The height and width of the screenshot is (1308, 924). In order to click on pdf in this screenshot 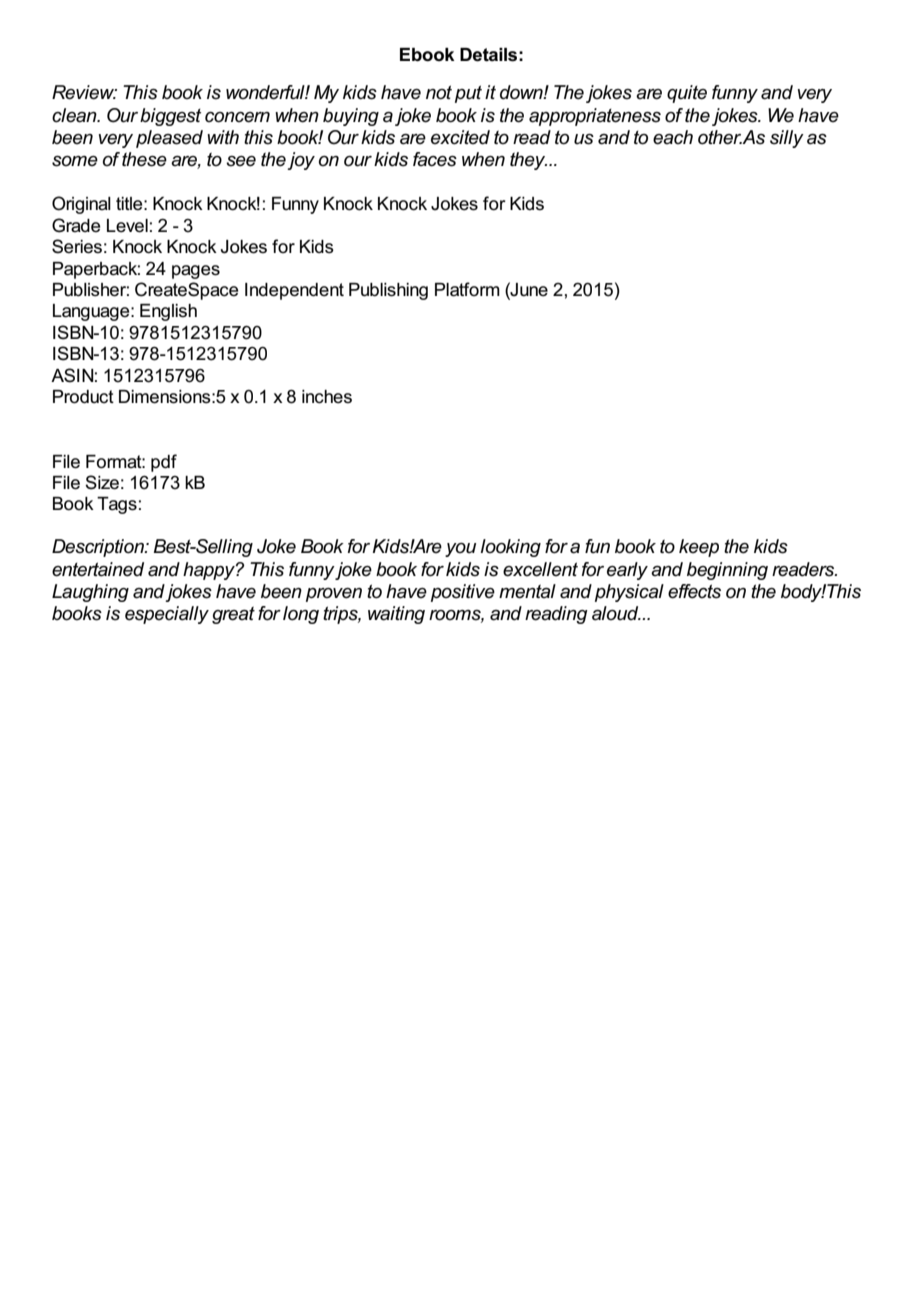, I will do `click(164, 463)`.
